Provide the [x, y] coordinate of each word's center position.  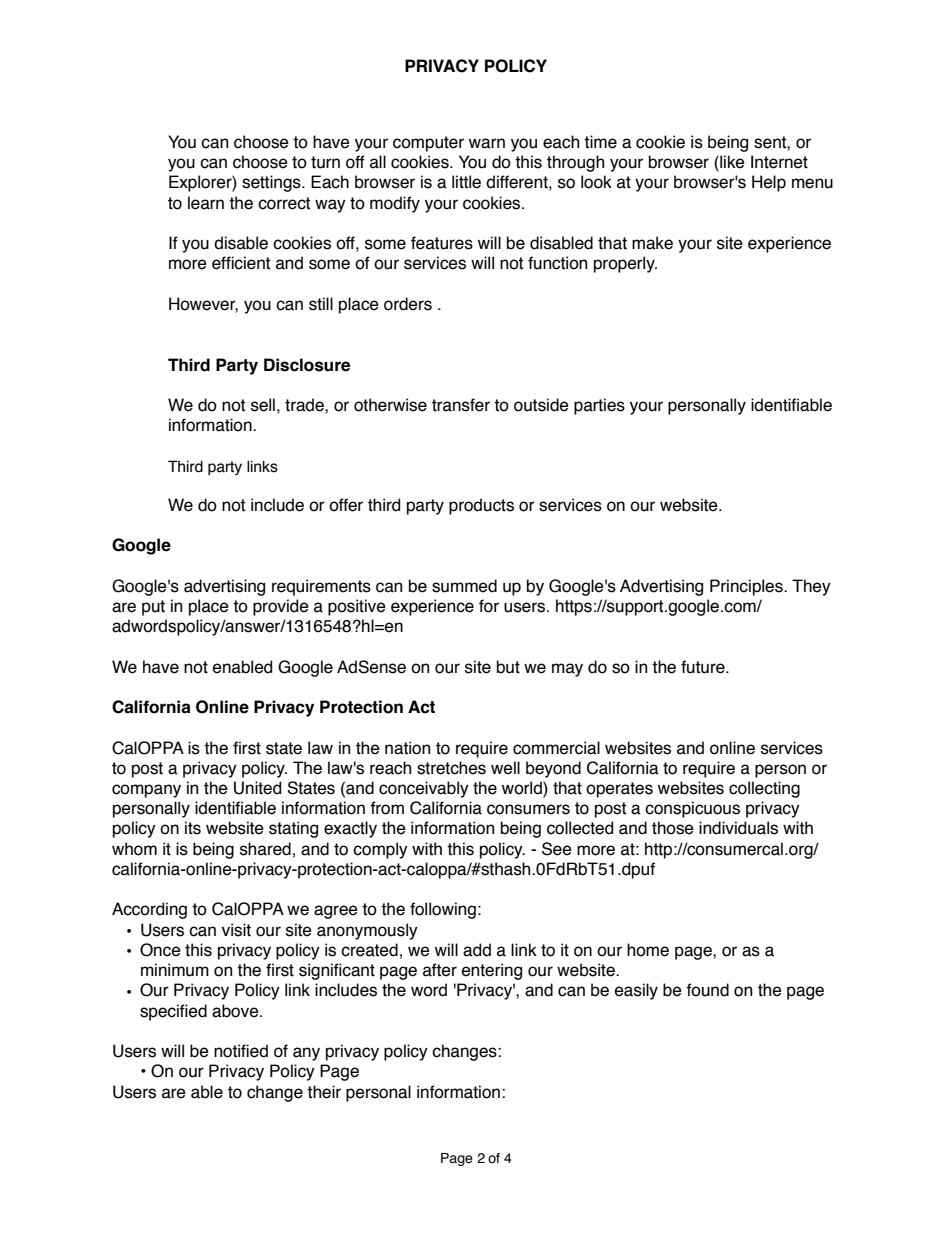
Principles [747, 587]
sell [263, 405]
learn [206, 203]
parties [599, 406]
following [443, 910]
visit [236, 930]
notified [241, 1051]
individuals [738, 828]
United [257, 788]
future [704, 667]
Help [769, 183]
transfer [461, 405]
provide [281, 607]
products [481, 506]
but [508, 667]
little [466, 182]
